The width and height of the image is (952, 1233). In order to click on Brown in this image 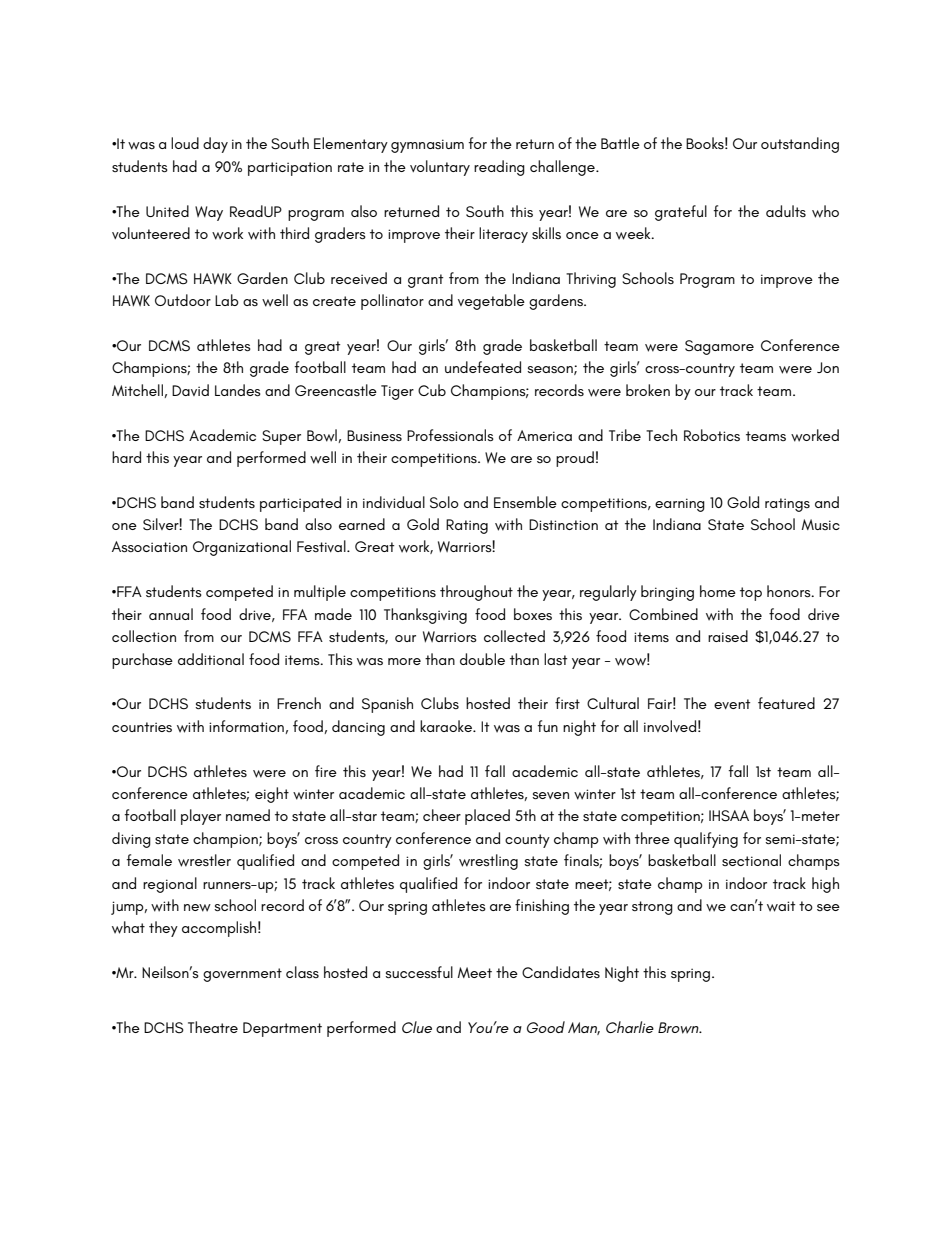, I will do `click(679, 1028)`.
